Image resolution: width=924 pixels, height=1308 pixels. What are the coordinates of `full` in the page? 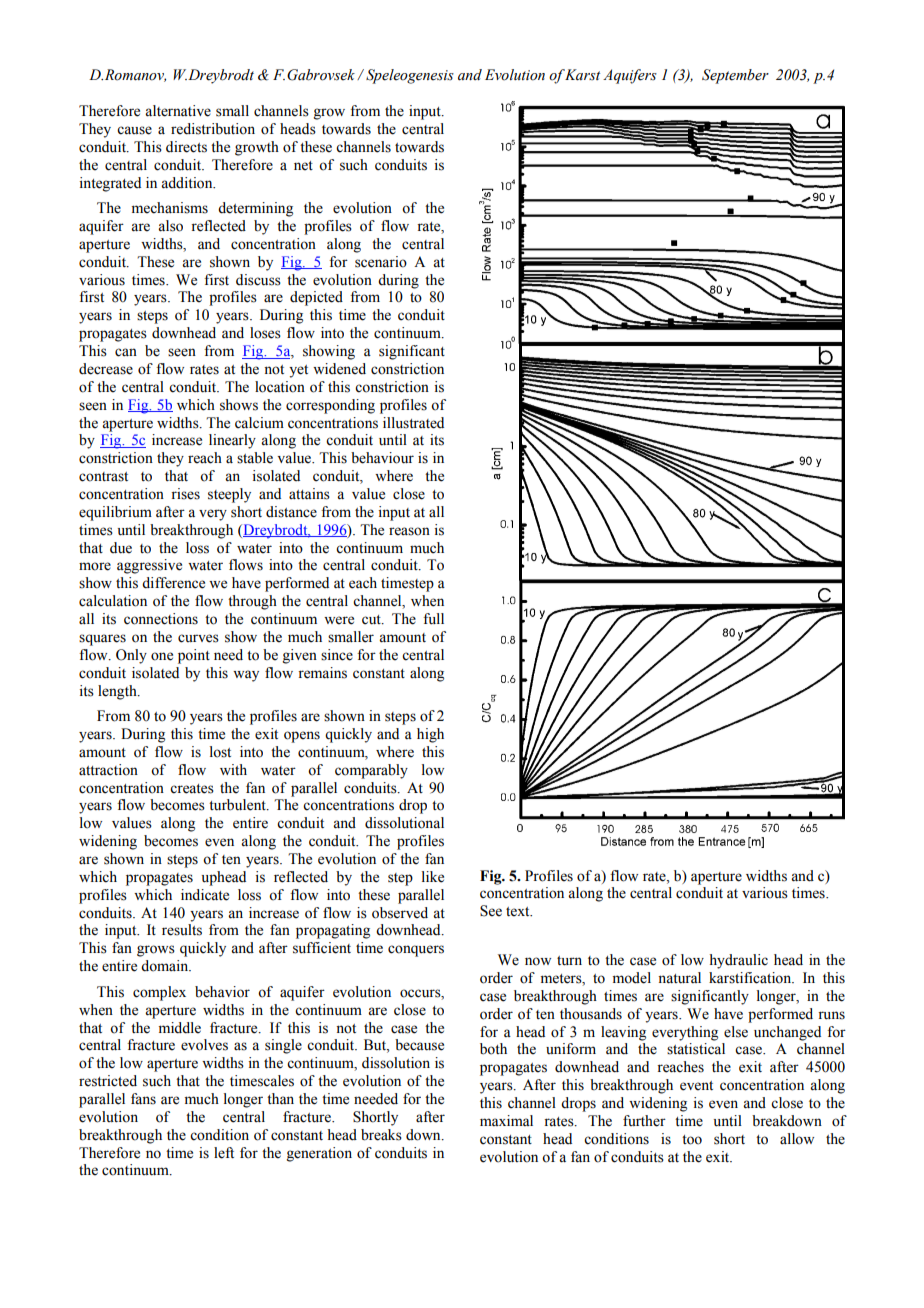 It's located at (433, 619).
